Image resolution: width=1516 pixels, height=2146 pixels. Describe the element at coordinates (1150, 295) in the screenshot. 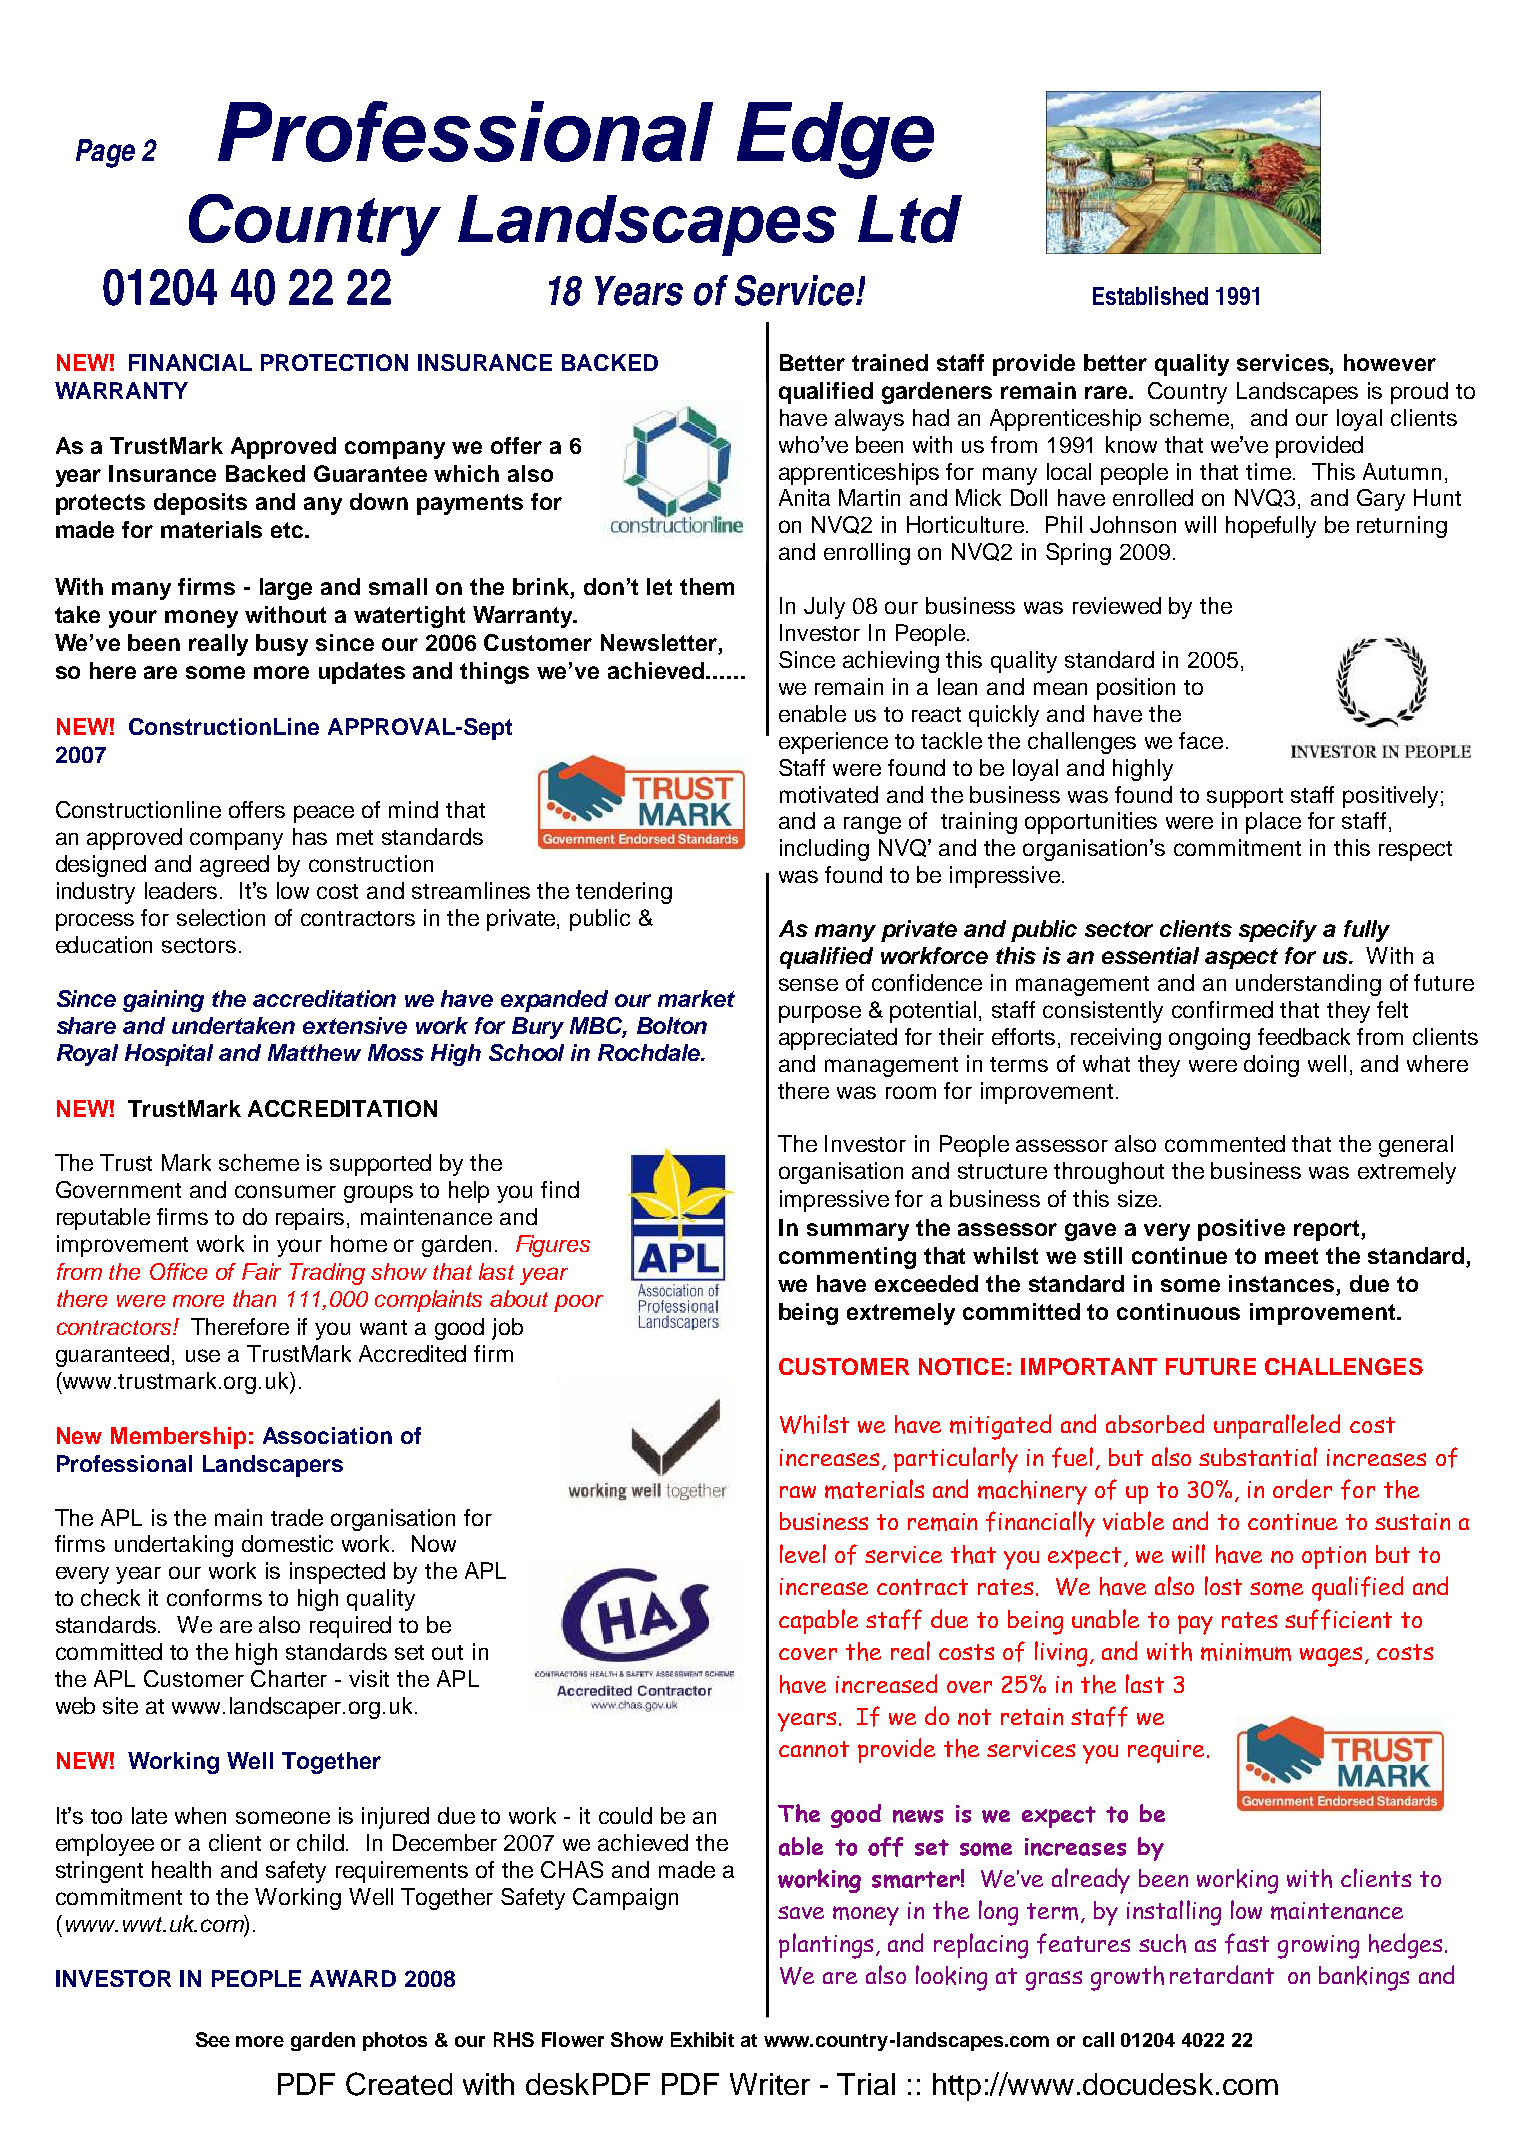

I see `Established` at that location.
